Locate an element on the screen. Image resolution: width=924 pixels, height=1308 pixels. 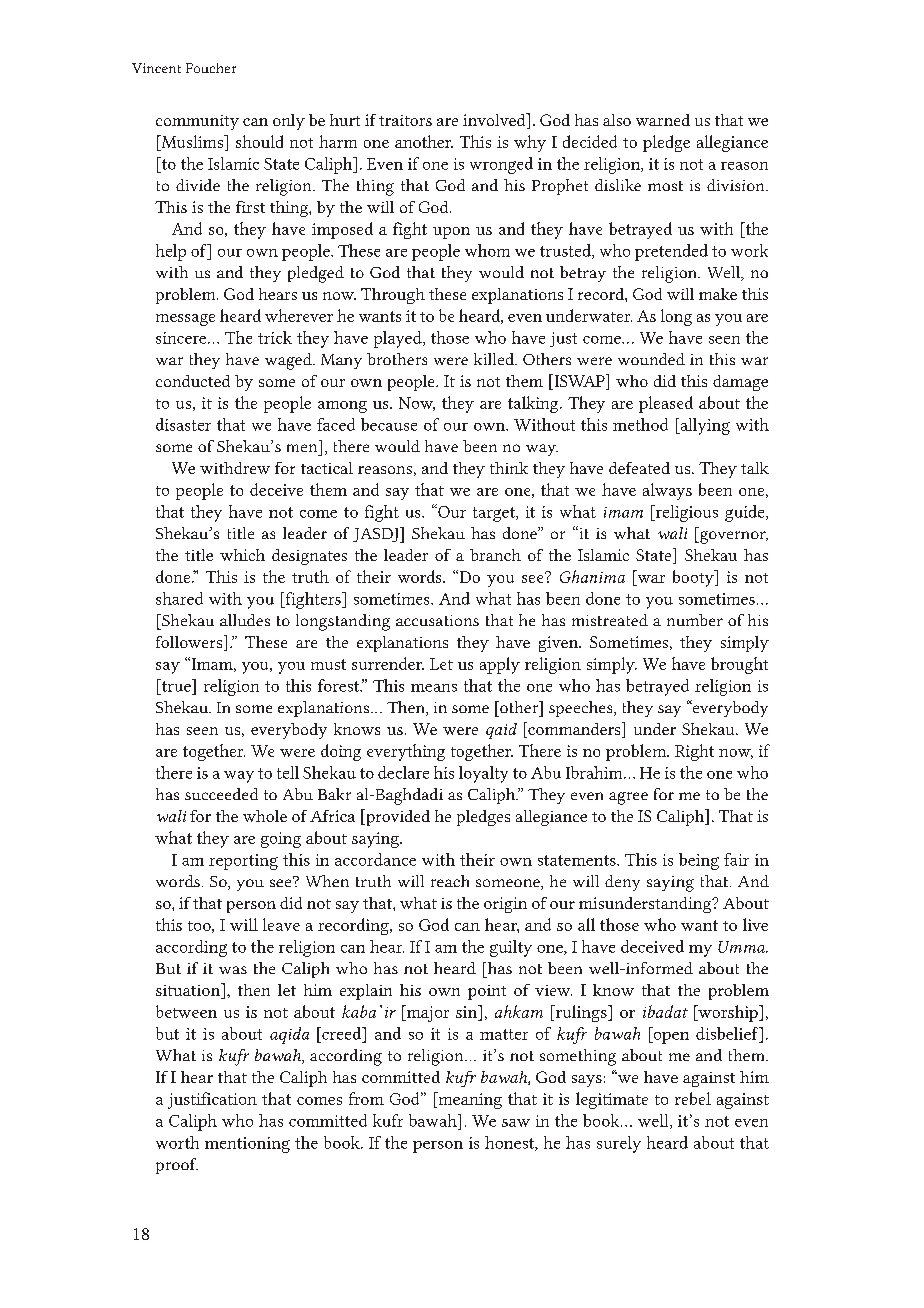
accusations is located at coordinates (437, 620).
